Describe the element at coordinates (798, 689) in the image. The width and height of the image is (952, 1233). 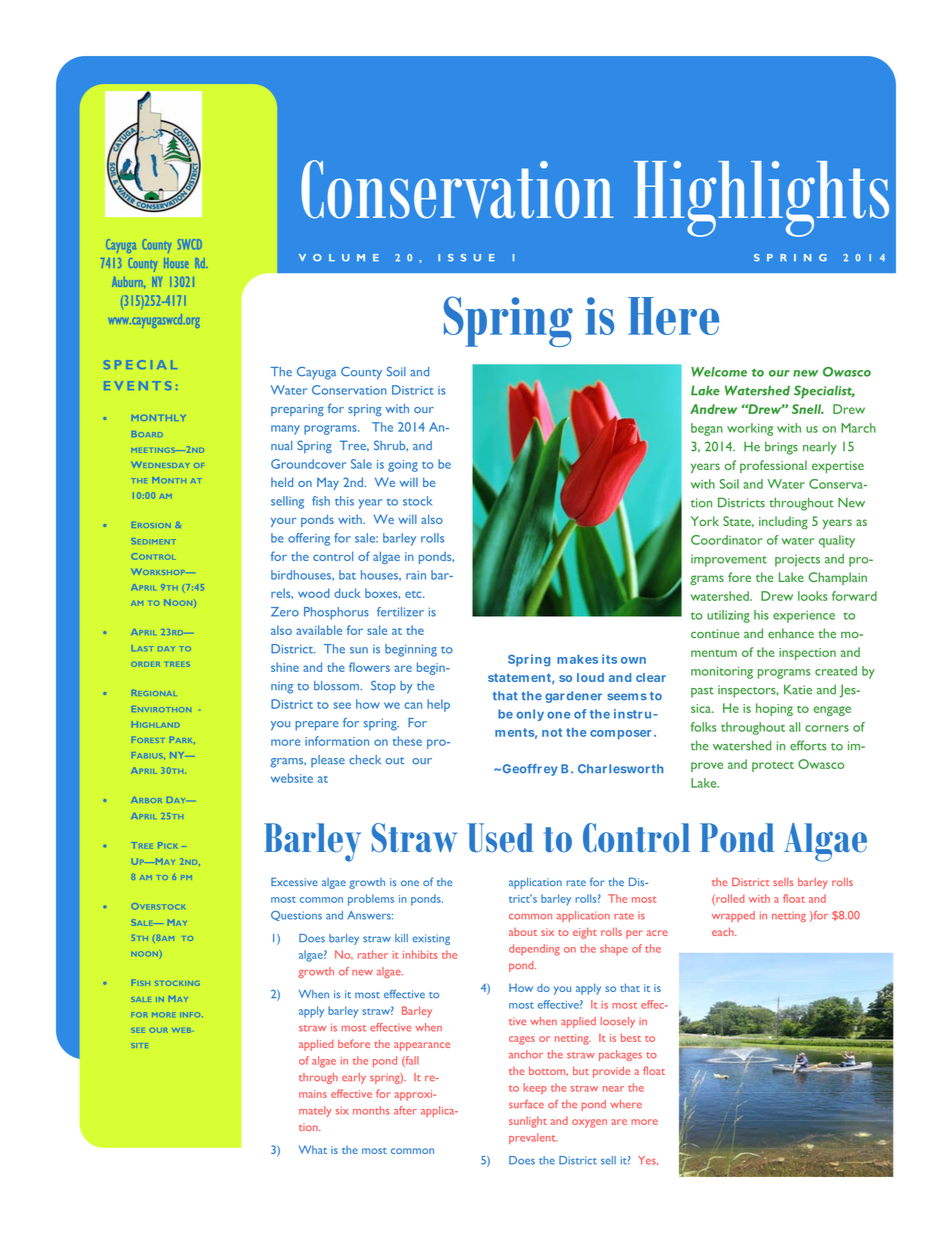
I see `Katie` at that location.
